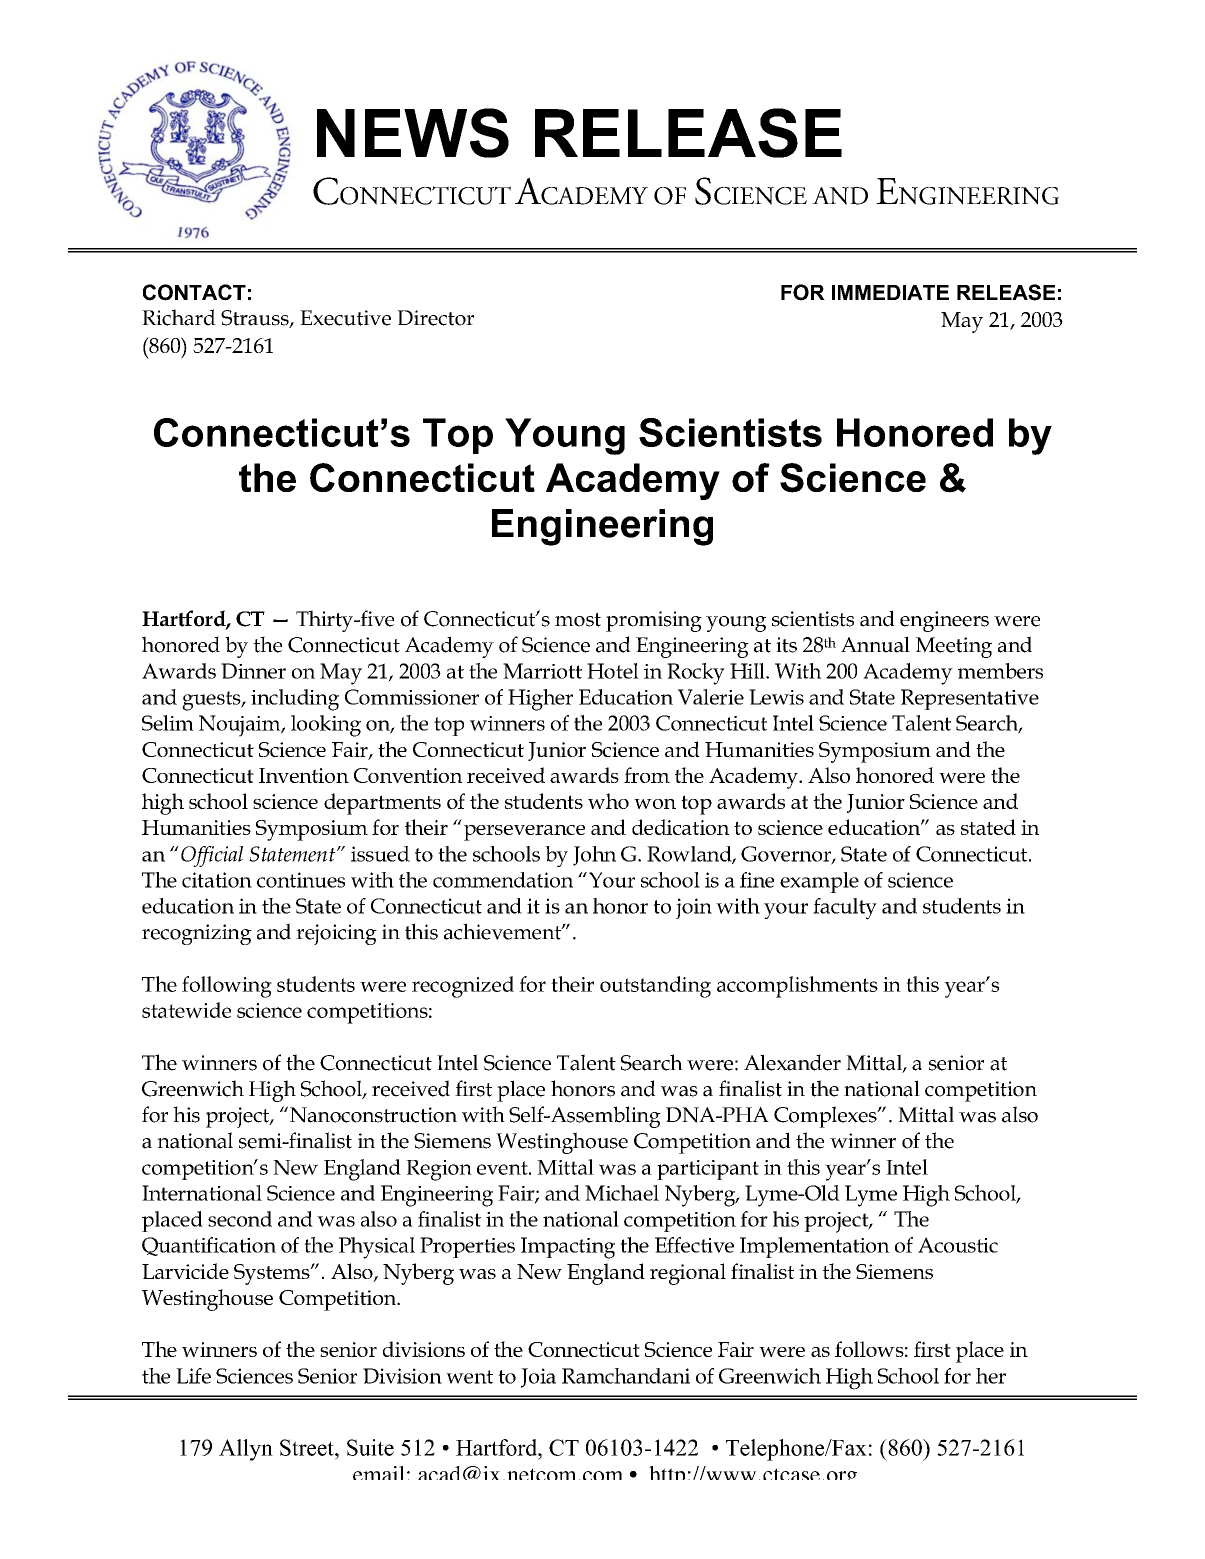  What do you see at coordinates (578, 620) in the document?
I see `most` at bounding box center [578, 620].
